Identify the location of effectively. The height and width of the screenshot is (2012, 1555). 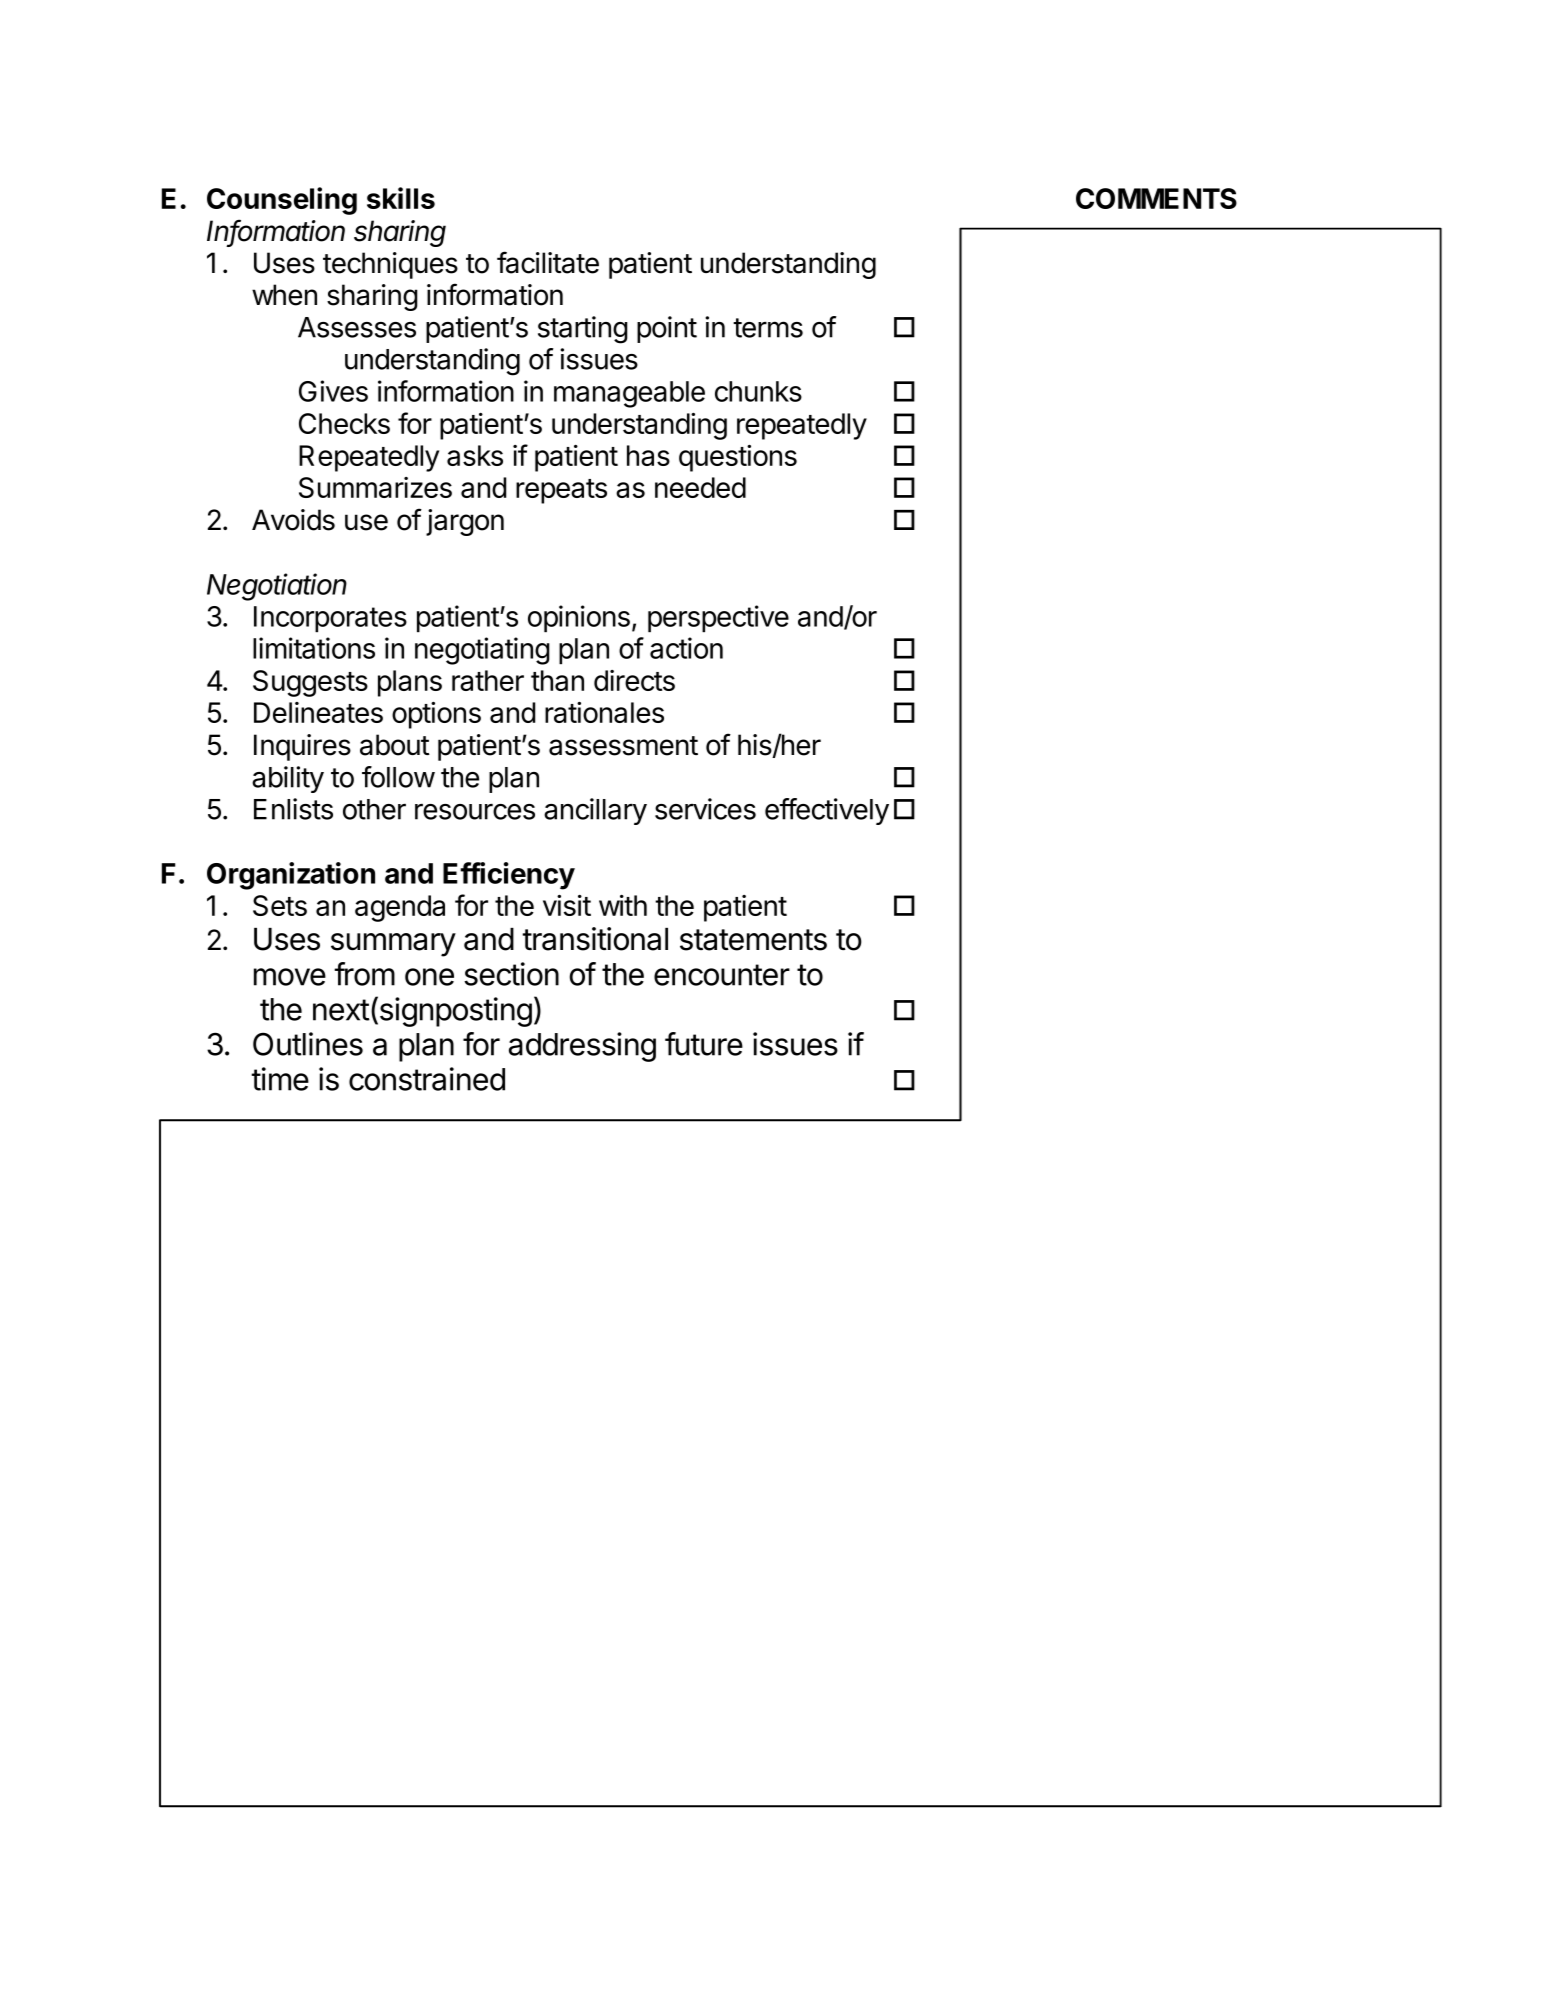
(827, 811).
